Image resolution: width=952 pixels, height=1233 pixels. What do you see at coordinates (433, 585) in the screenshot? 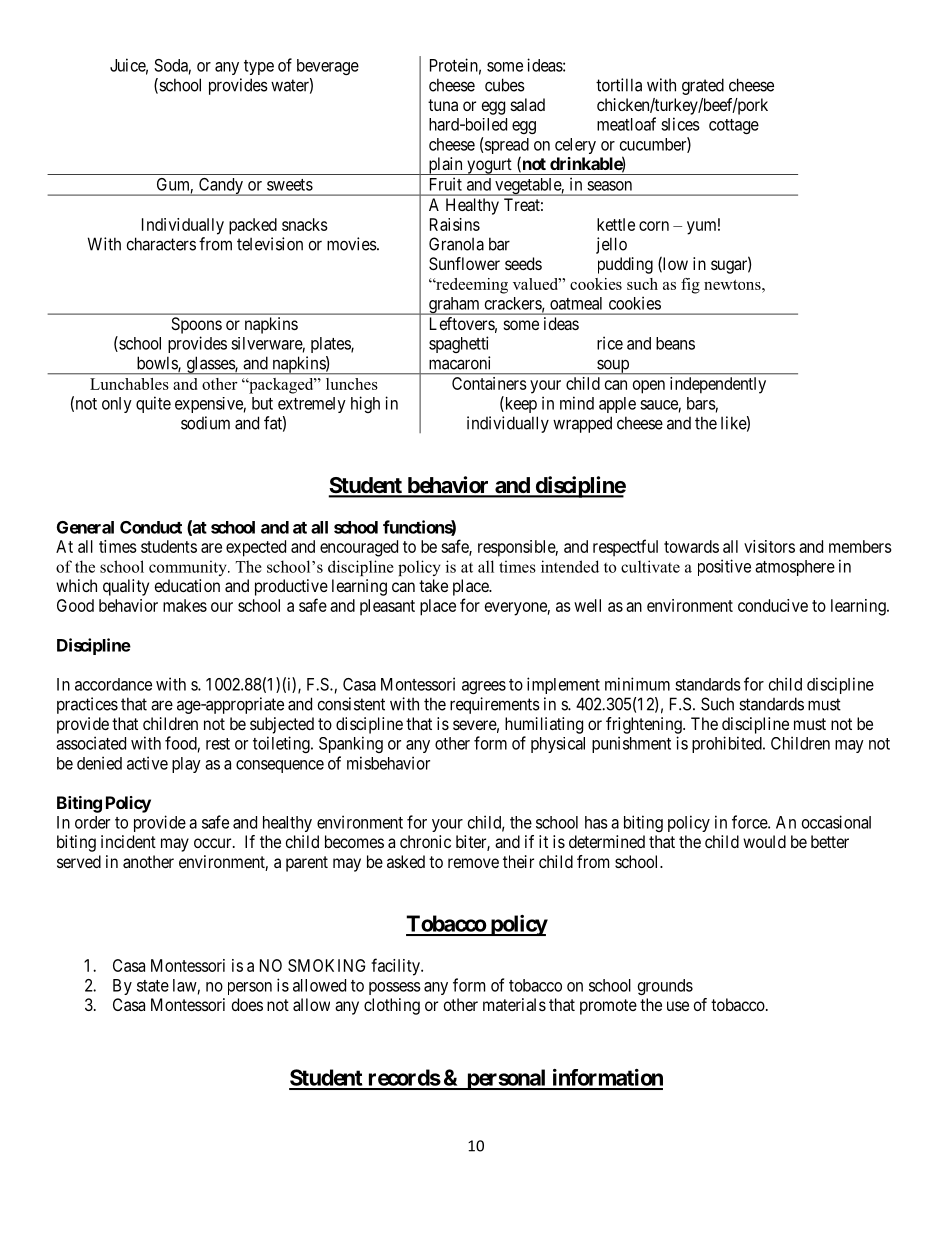
I see `take` at bounding box center [433, 585].
